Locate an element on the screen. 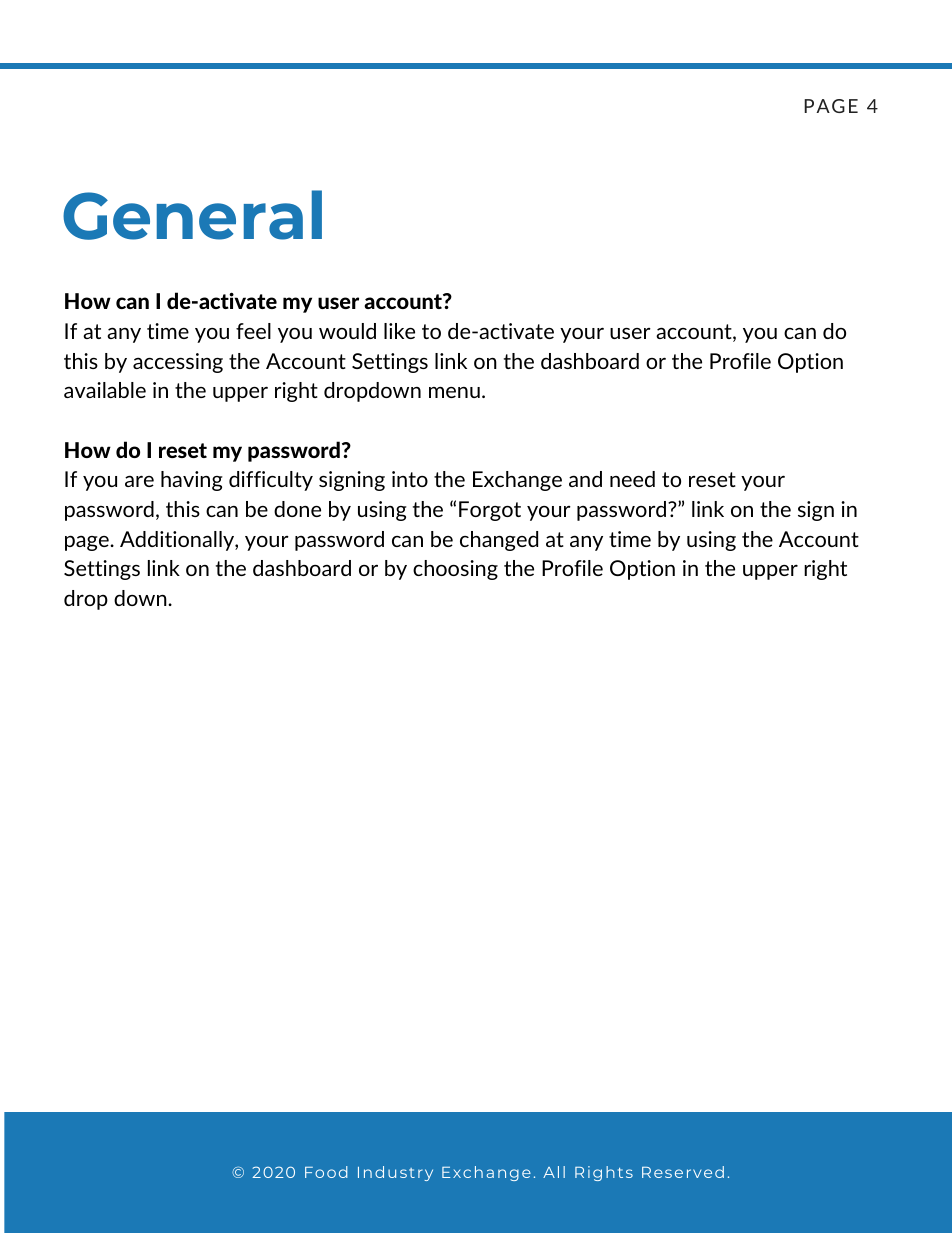 This screenshot has width=952, height=1233. General is located at coordinates (192, 215).
